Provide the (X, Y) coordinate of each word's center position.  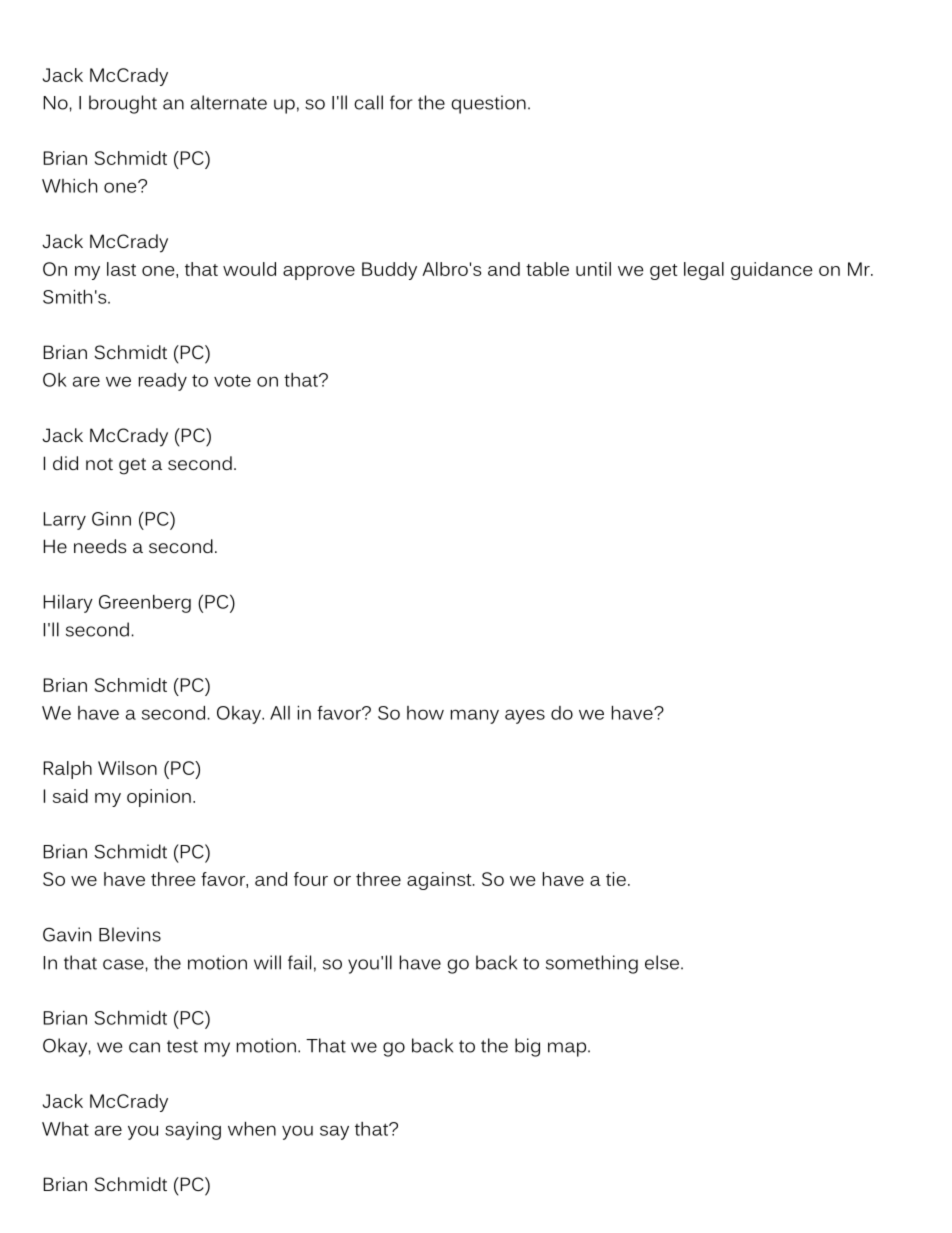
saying (193, 1131)
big (527, 1047)
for (401, 102)
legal (704, 271)
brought (123, 104)
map (568, 1049)
